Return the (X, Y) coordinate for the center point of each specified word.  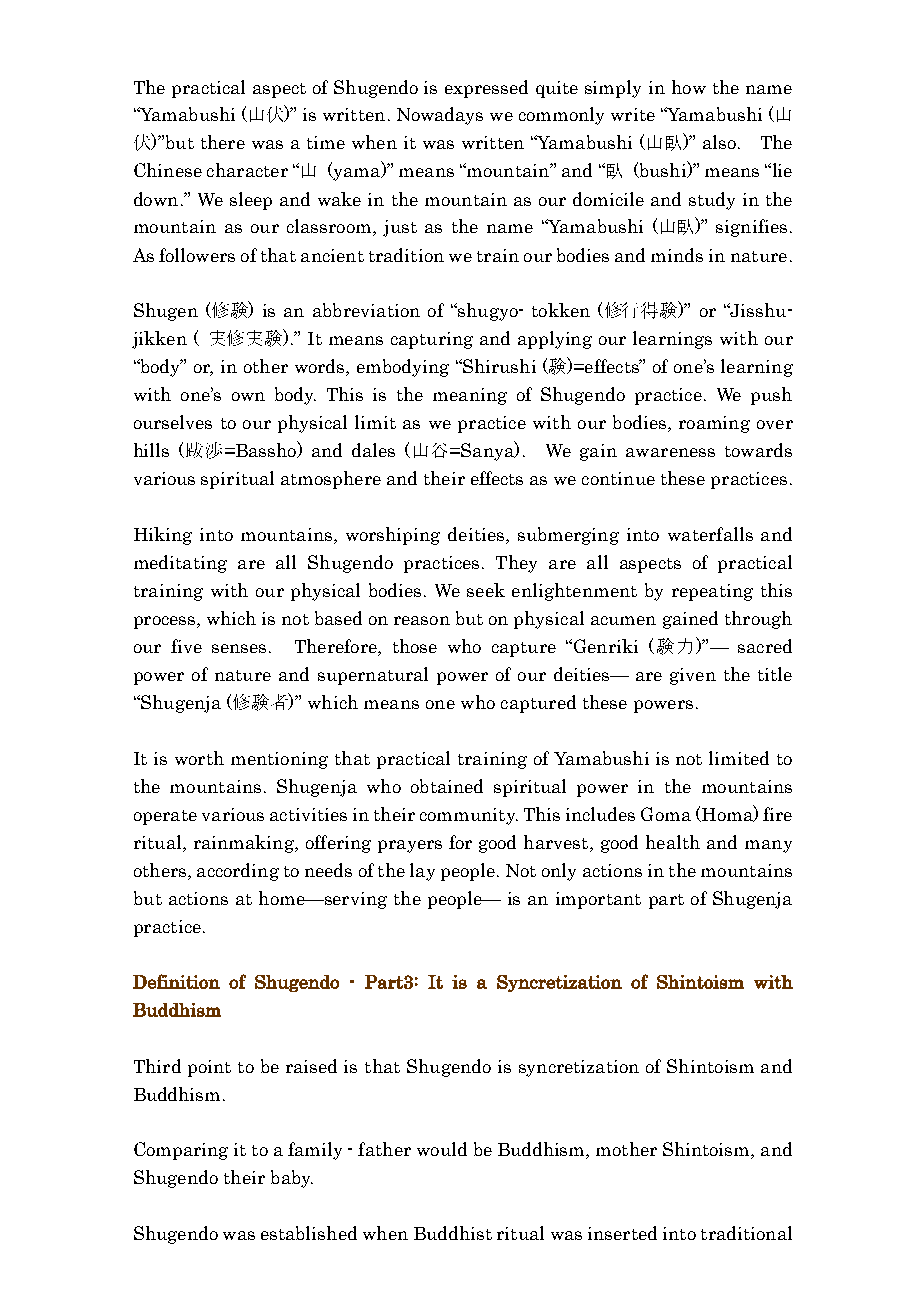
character (247, 170)
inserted (622, 1233)
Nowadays (440, 116)
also (719, 142)
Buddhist (453, 1233)
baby (292, 1179)
